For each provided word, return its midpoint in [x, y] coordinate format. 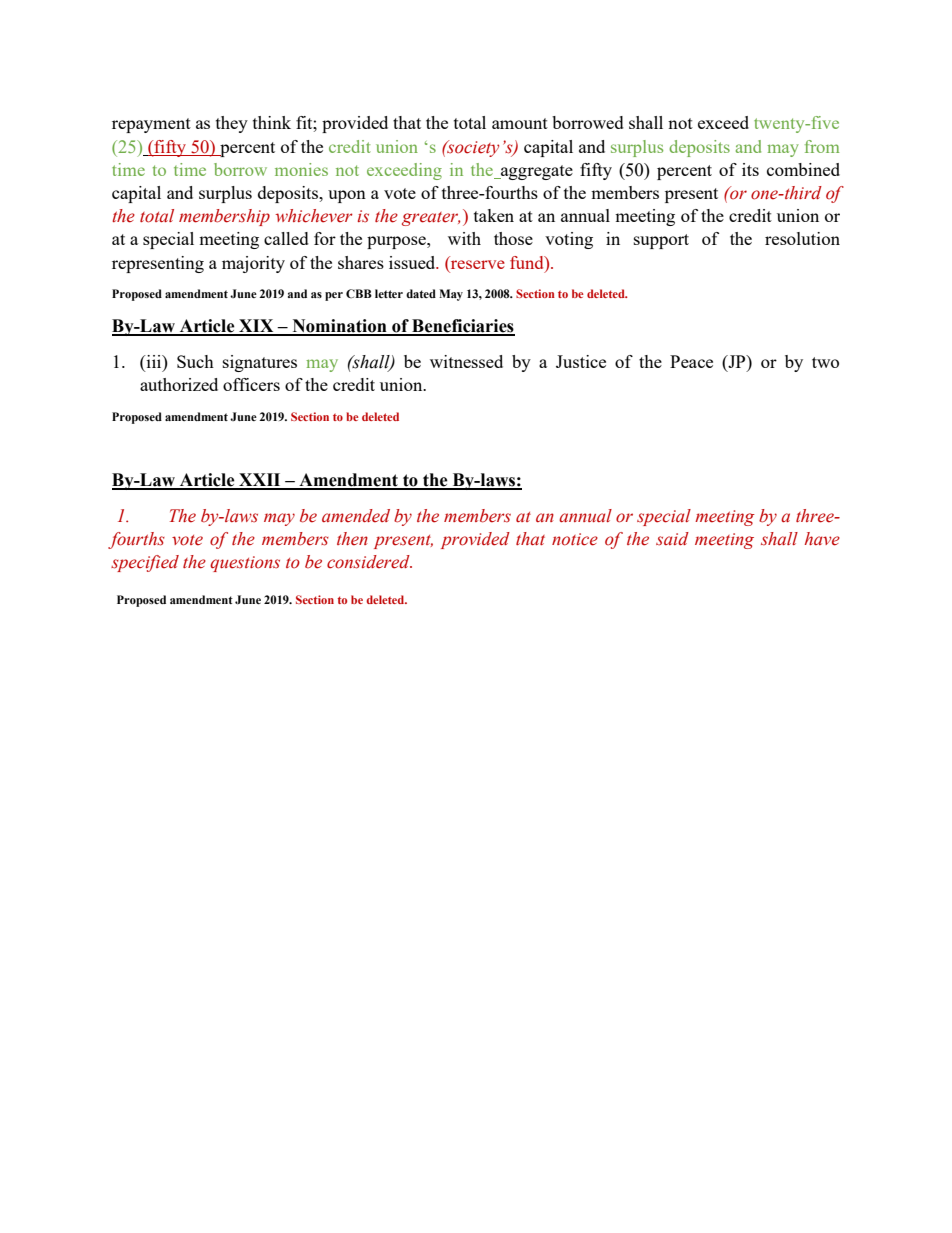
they [232, 124]
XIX [256, 327]
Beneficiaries [462, 327]
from [822, 146]
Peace [691, 361]
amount [520, 123]
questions [245, 564]
